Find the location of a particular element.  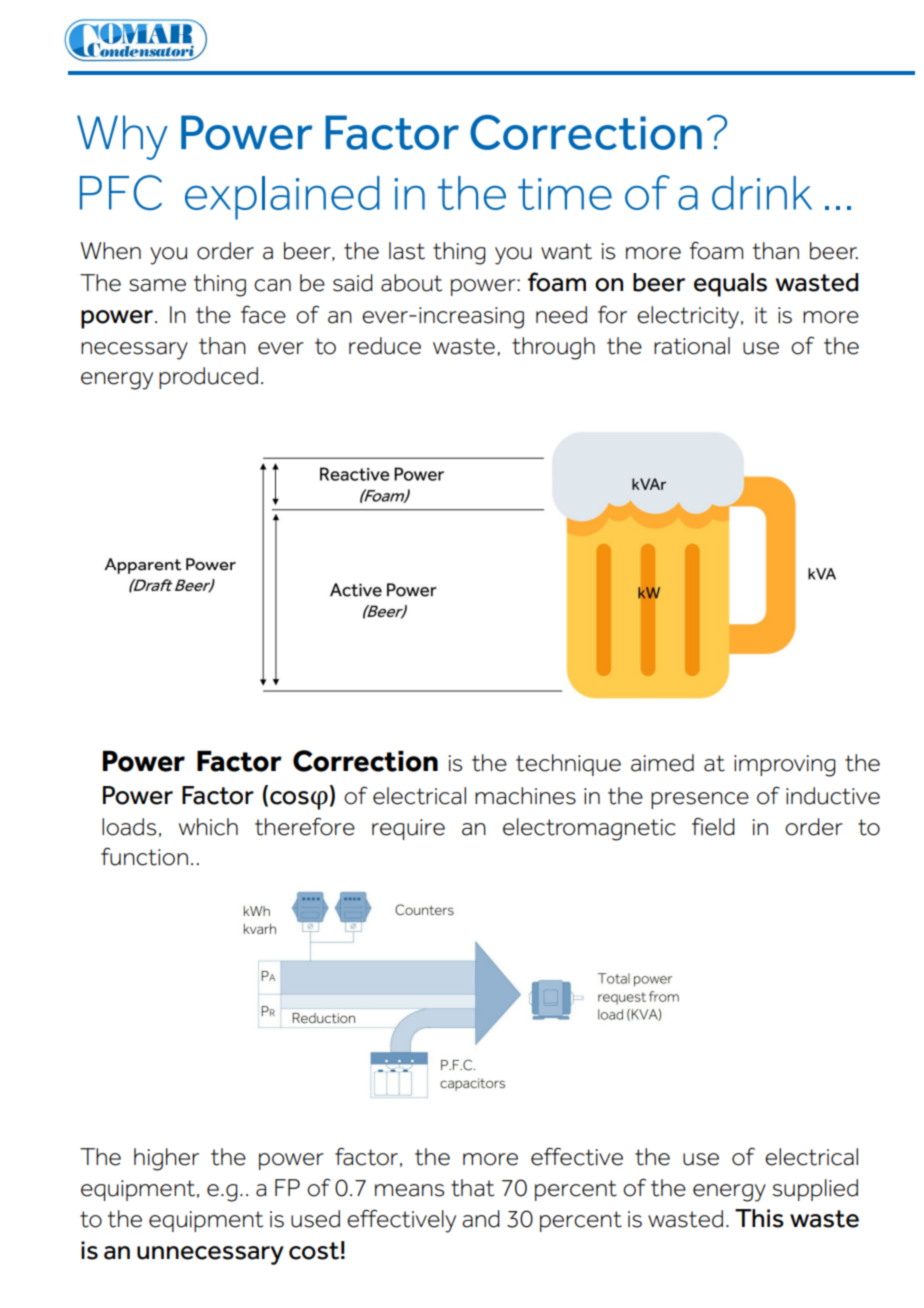

time is located at coordinates (565, 194).
